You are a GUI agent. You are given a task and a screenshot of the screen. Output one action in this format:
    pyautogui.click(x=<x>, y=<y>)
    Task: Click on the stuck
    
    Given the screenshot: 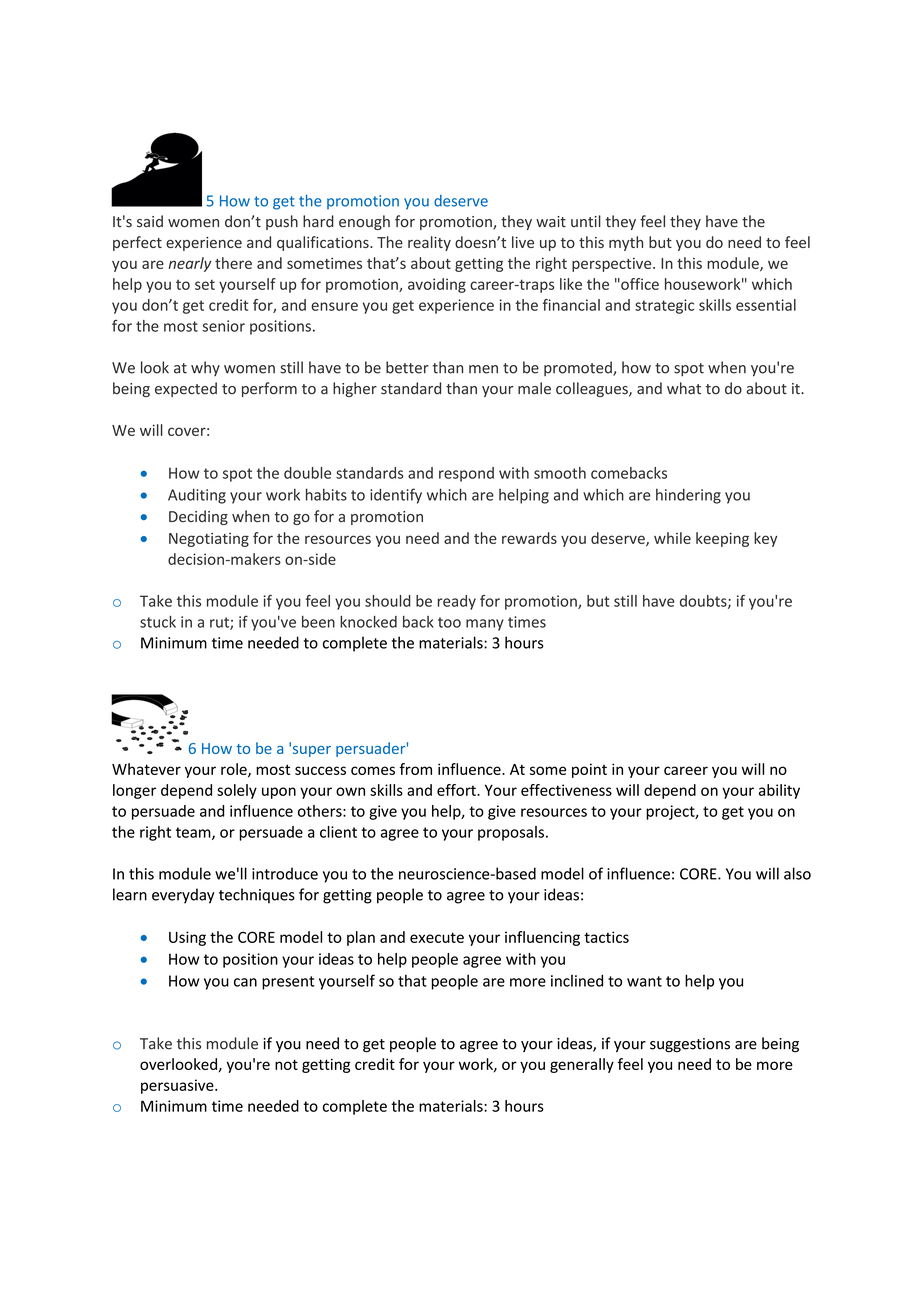 What is the action you would take?
    pyautogui.click(x=158, y=622)
